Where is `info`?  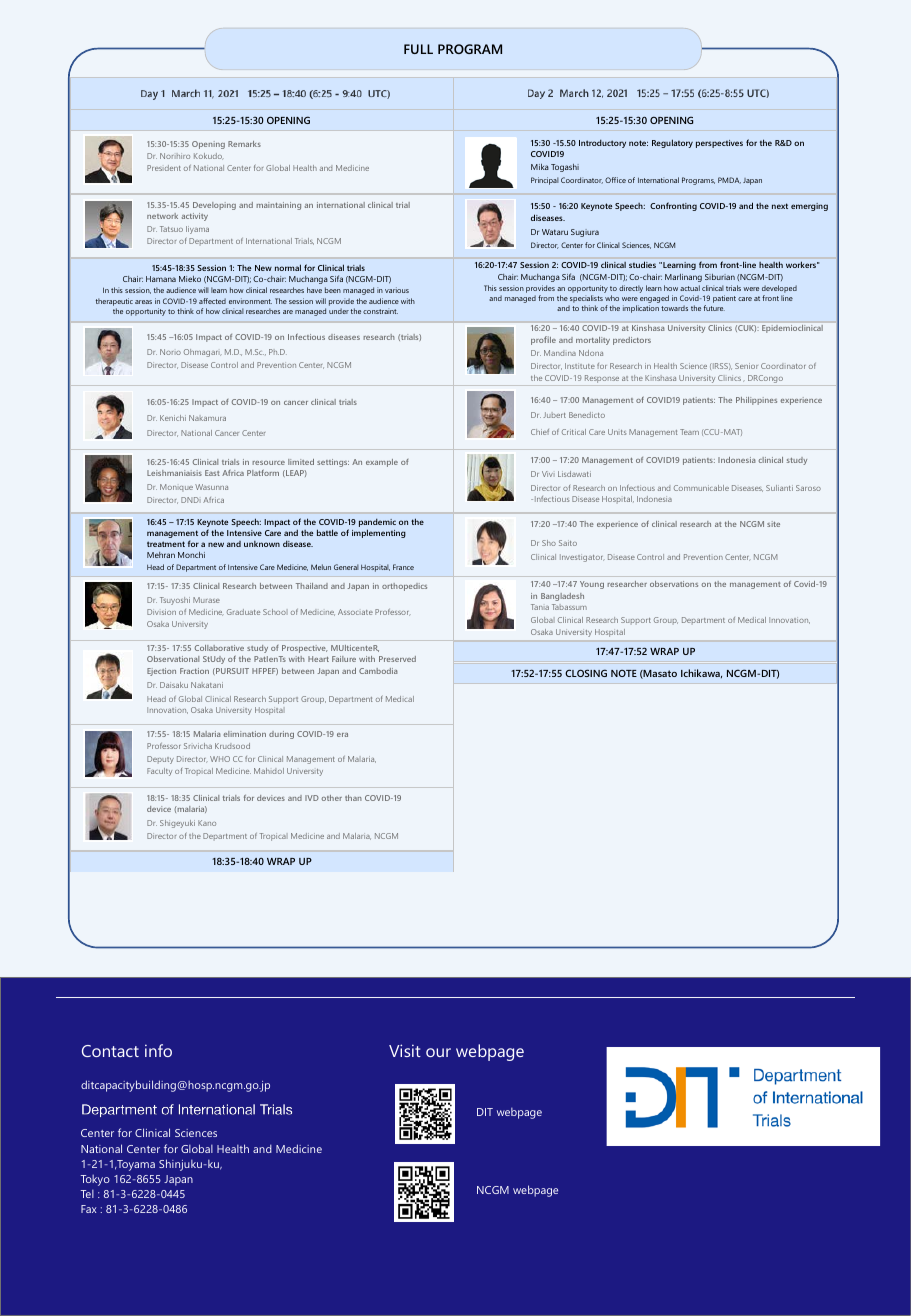 info is located at coordinates (158, 1050).
